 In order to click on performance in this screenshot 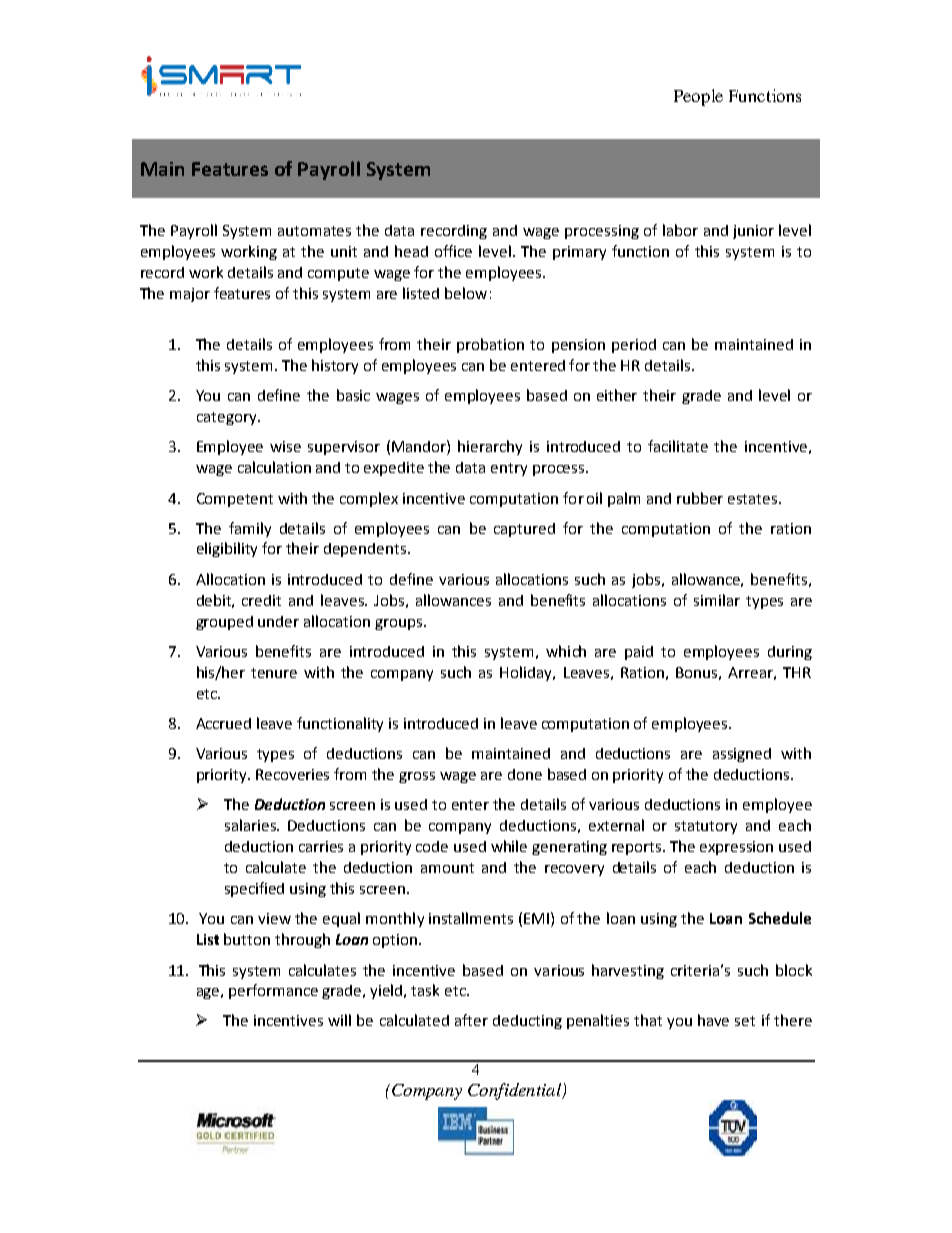, I will do `click(273, 991)`.
